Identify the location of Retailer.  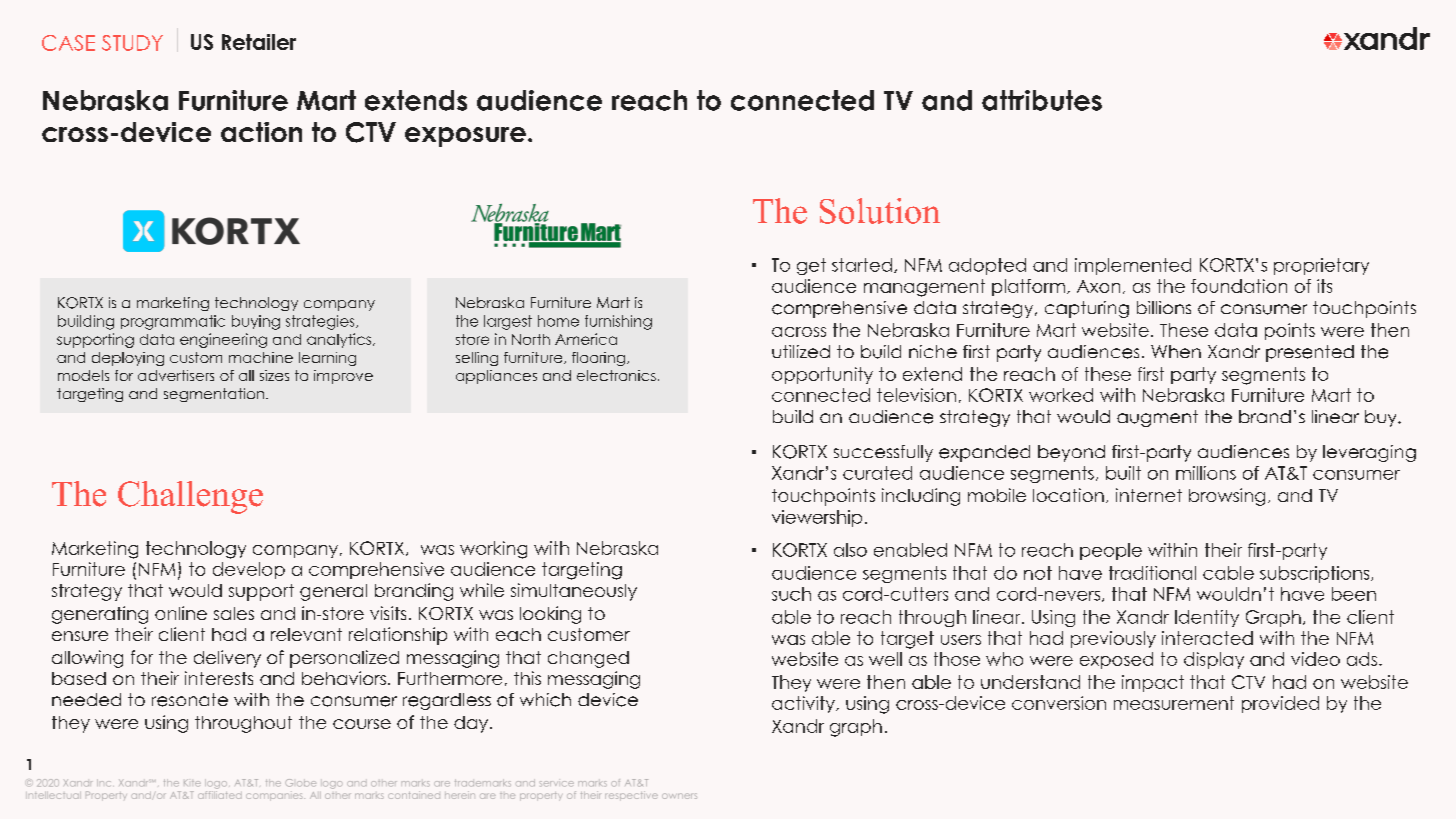
(259, 42).
